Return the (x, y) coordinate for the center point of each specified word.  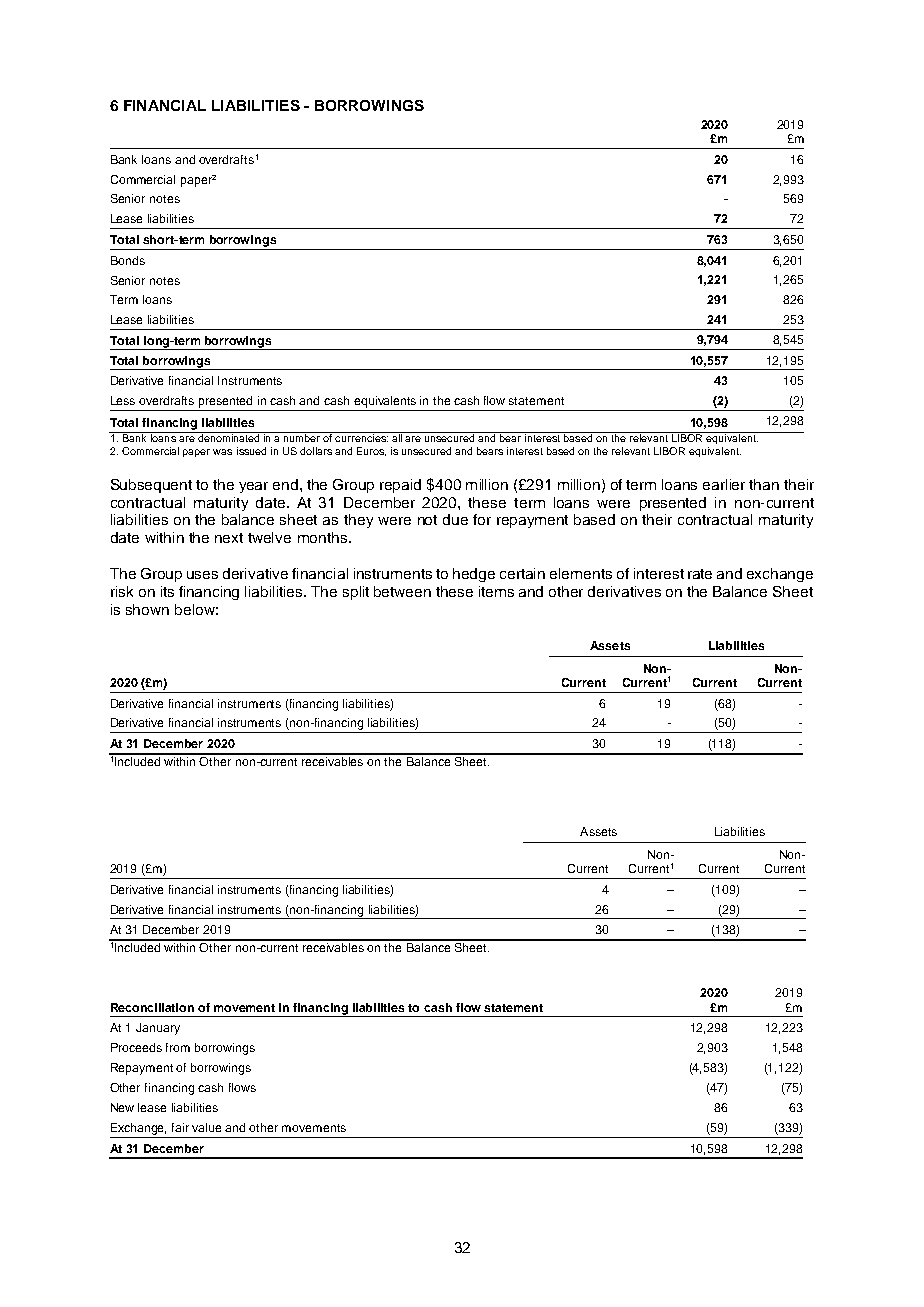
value (206, 1127)
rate (700, 574)
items (496, 591)
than (764, 484)
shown (147, 609)
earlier (724, 484)
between (402, 591)
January (158, 1029)
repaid (400, 486)
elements (581, 573)
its (167, 591)
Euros (371, 451)
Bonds (128, 260)
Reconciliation (152, 1007)
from (178, 1047)
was (222, 452)
